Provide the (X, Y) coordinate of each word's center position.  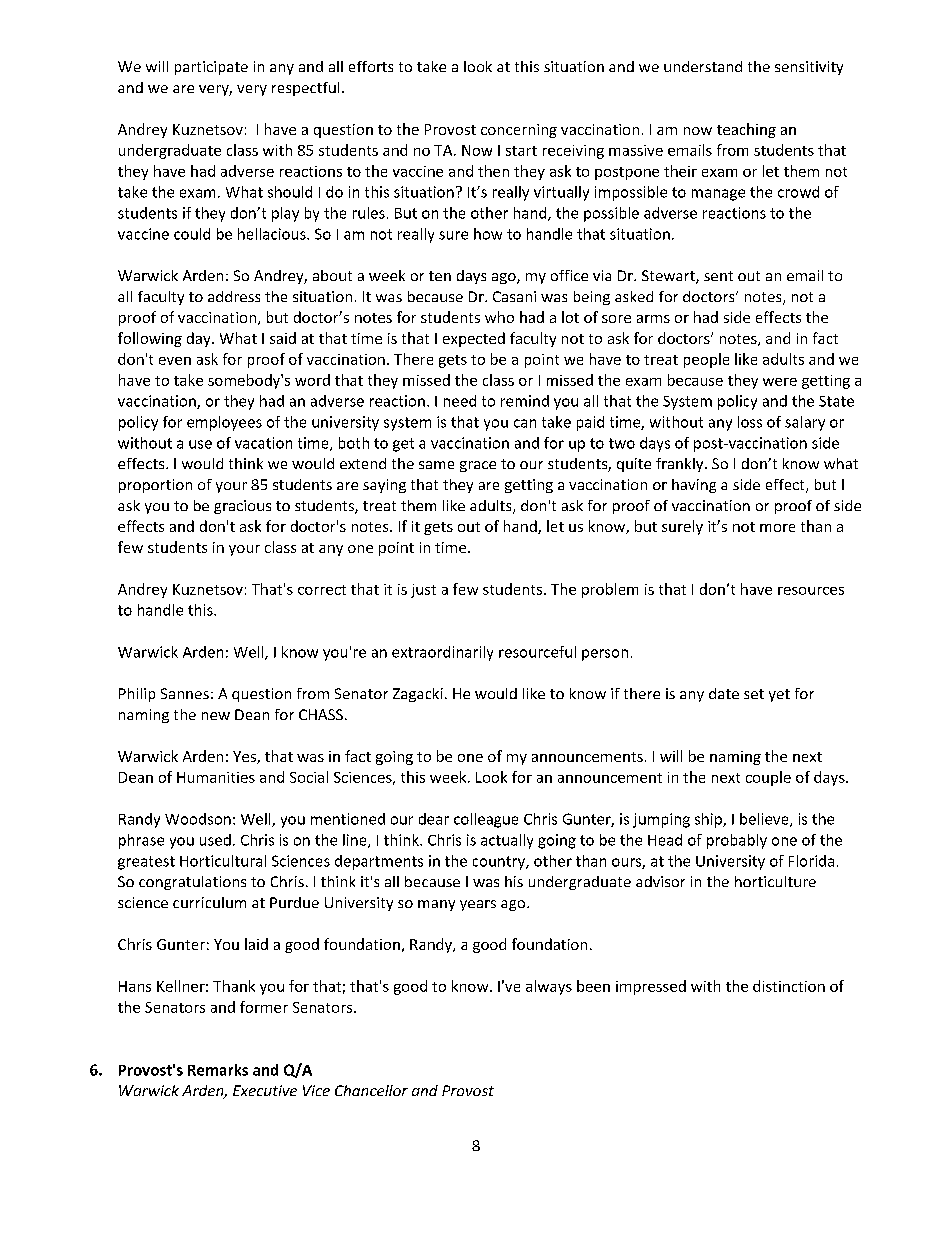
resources (811, 591)
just (423, 591)
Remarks (218, 1070)
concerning (519, 131)
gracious (242, 507)
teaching (746, 130)
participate (211, 68)
